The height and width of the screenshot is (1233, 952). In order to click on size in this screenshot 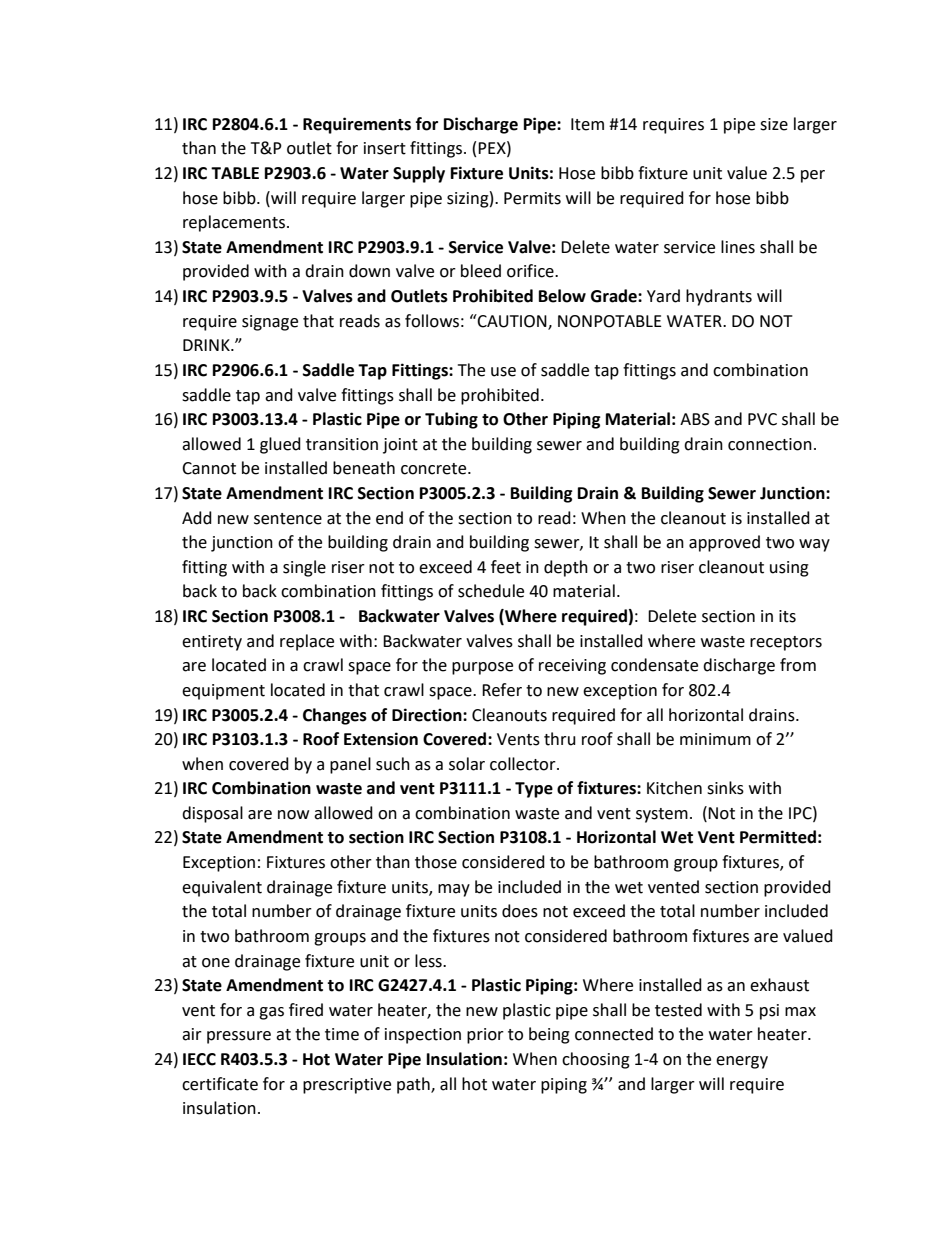, I will do `click(774, 124)`.
